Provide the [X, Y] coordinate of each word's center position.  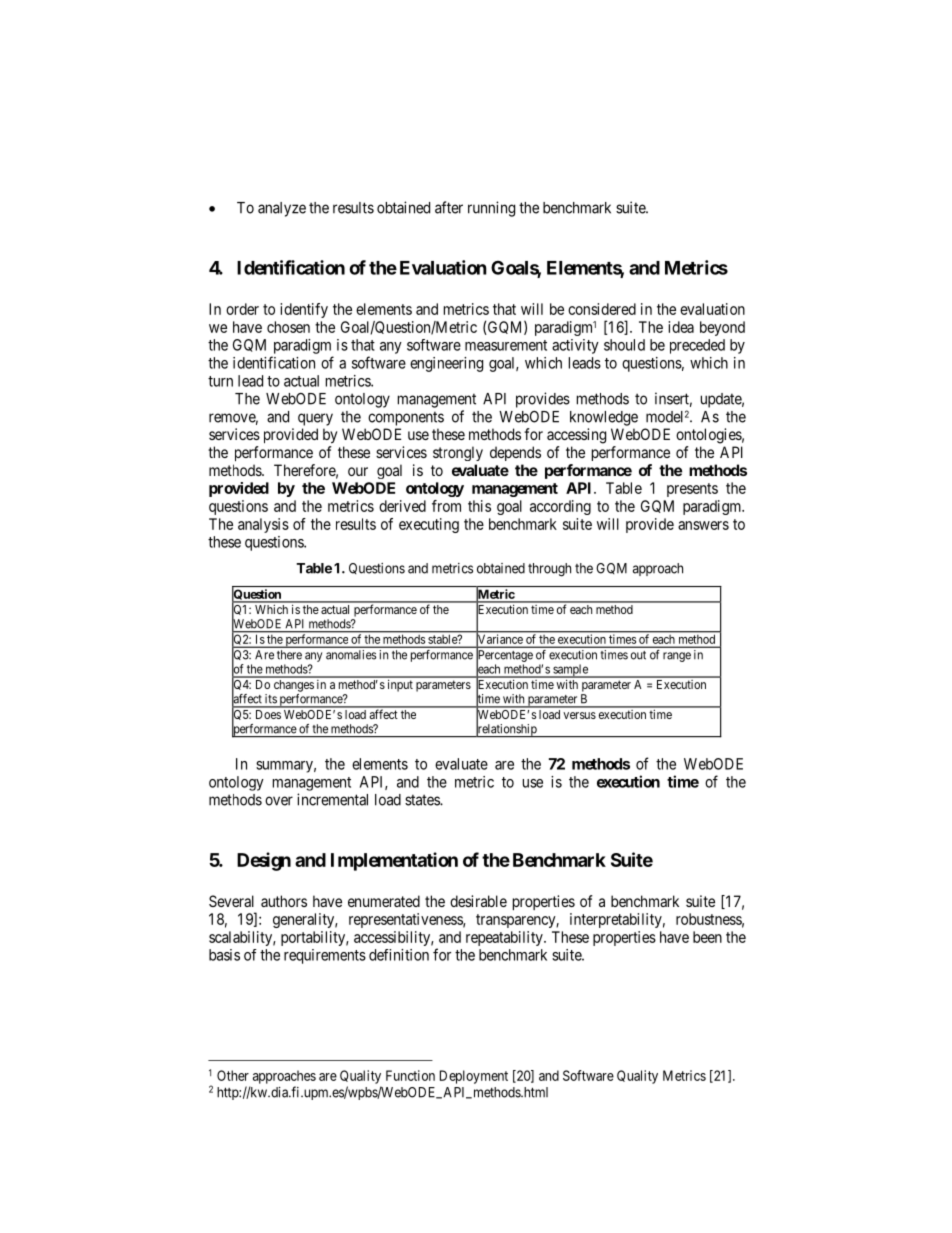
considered [602, 309]
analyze [282, 209]
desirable [478, 901]
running [491, 209]
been [707, 937]
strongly [458, 453]
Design [264, 861]
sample [570, 671]
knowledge [604, 418]
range [677, 657]
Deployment [474, 1077]
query [315, 419]
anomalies [351, 654]
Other [233, 1075]
